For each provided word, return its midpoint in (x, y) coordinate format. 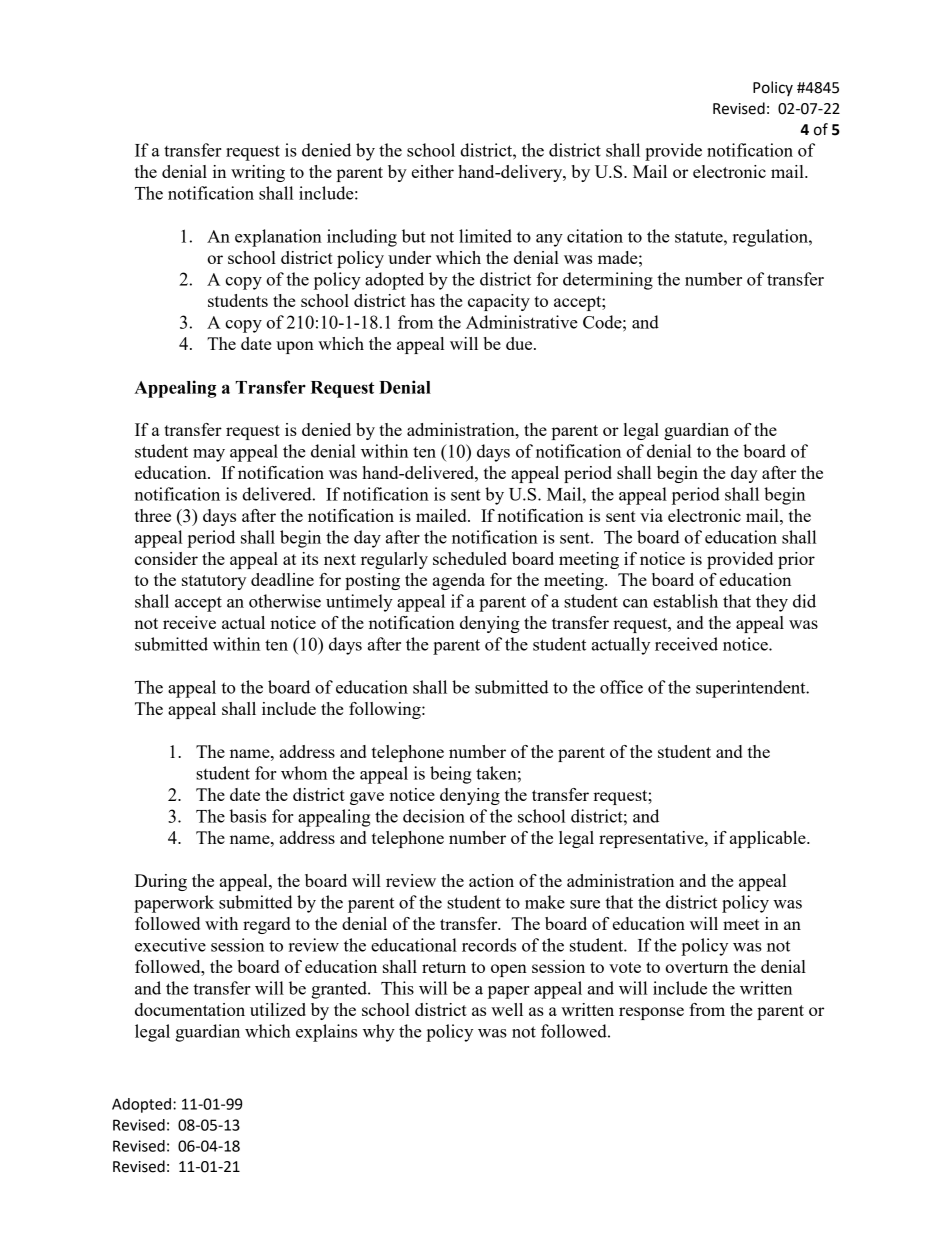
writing (258, 173)
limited (485, 236)
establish (685, 601)
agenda (459, 581)
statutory (214, 582)
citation (595, 236)
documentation (190, 1009)
